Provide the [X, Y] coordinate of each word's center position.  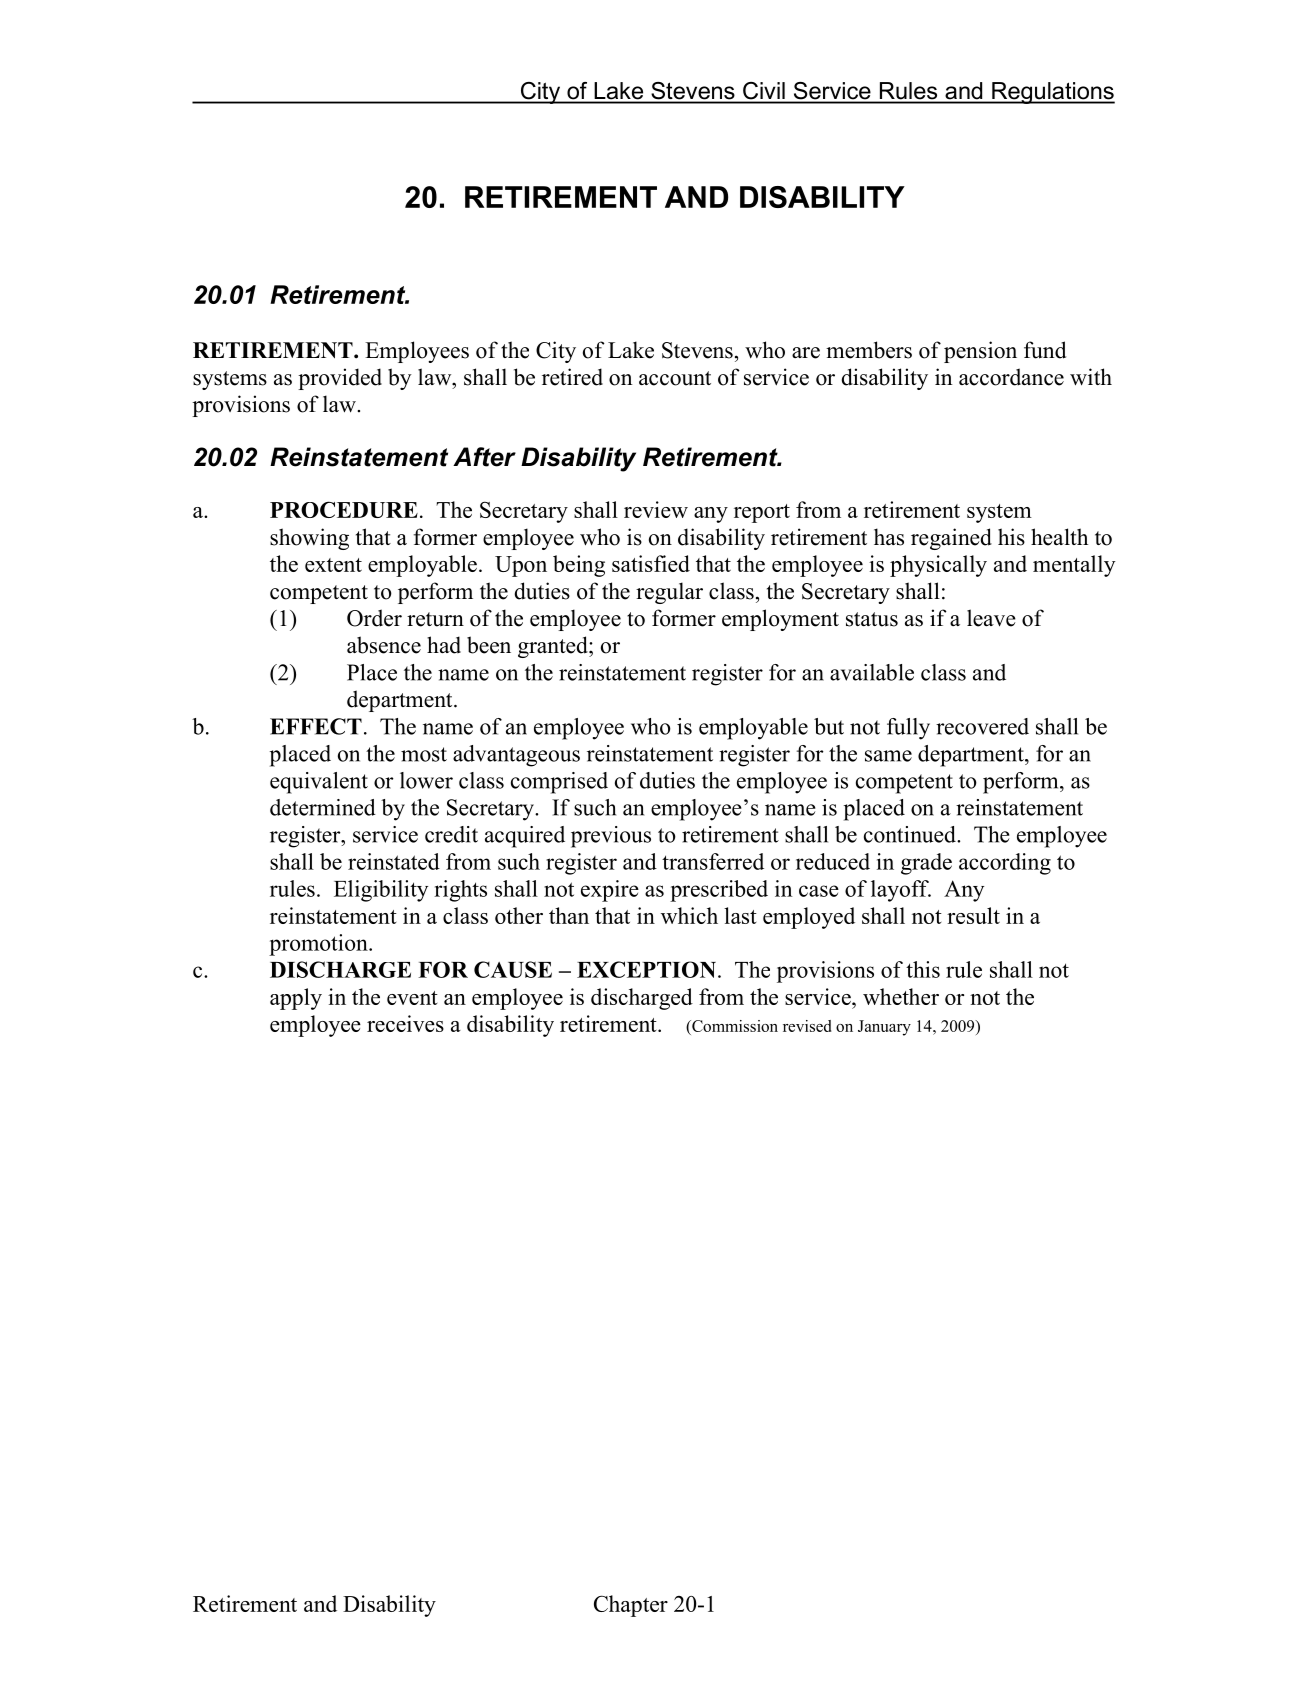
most [424, 754]
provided [340, 379]
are [806, 353]
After [484, 457]
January [884, 1028]
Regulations [1052, 93]
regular [669, 593]
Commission [734, 1027]
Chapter [631, 1606]
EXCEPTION [648, 969]
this [923, 969]
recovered [982, 726]
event [412, 998]
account [675, 378]
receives [405, 1023]
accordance [1011, 377]
